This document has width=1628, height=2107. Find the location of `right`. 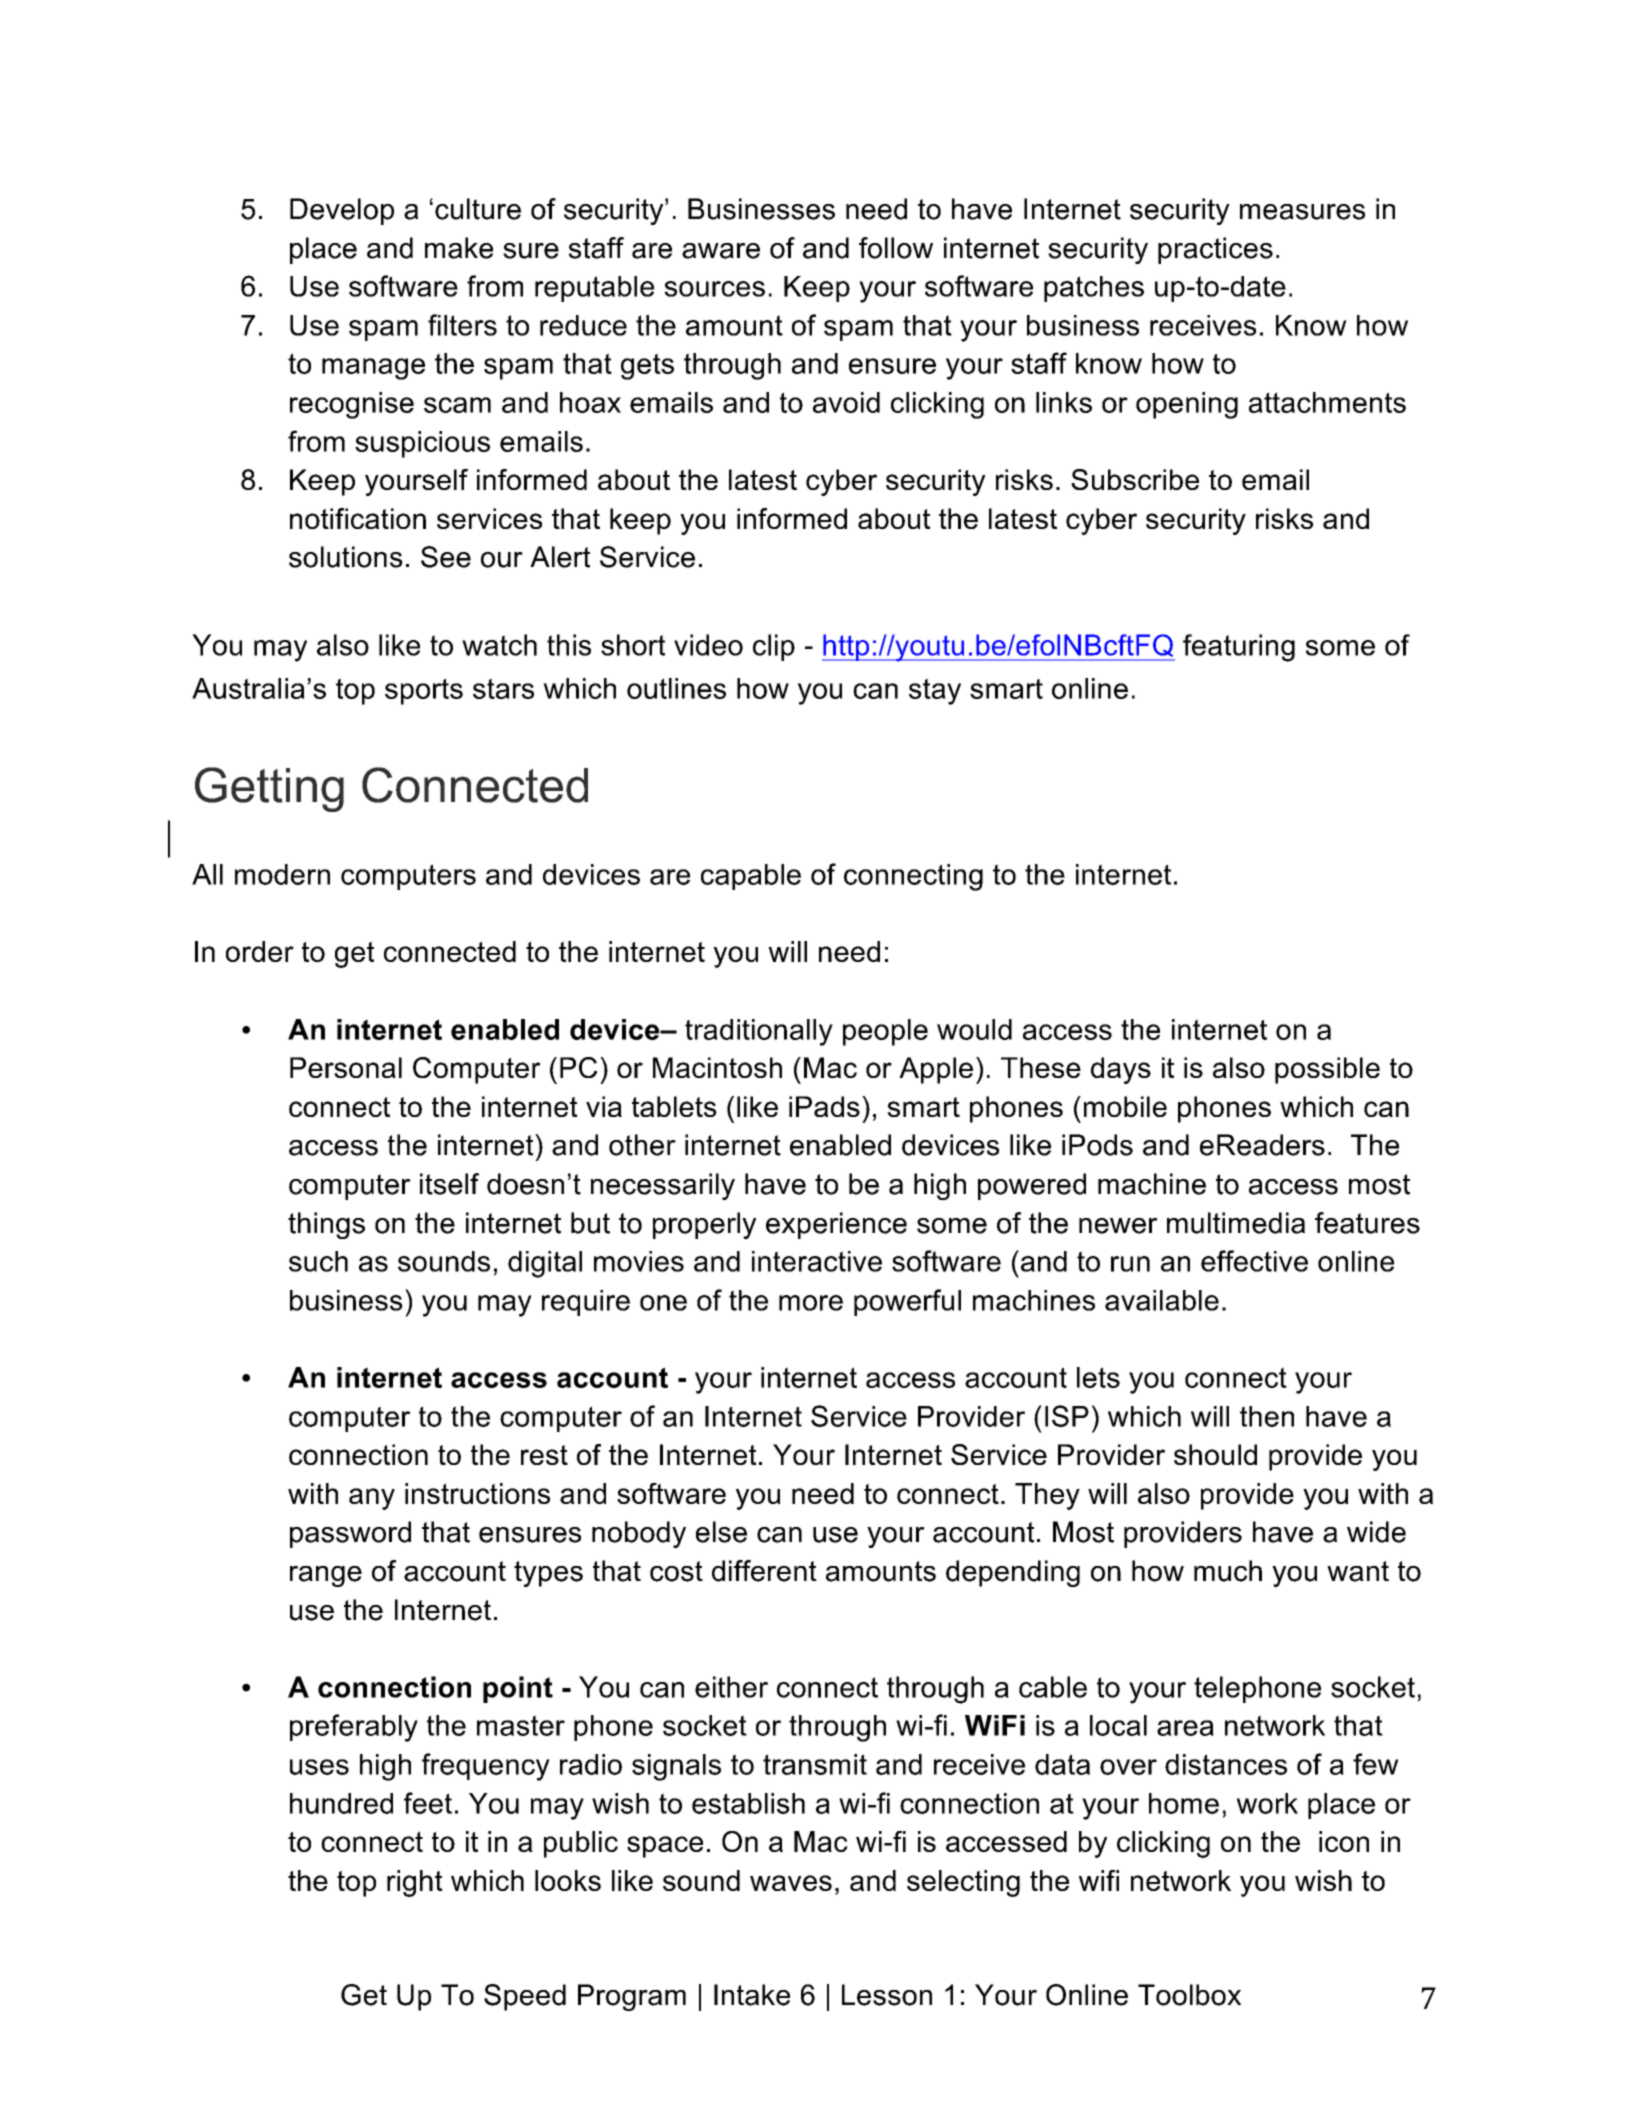

right is located at coordinates (415, 1883).
